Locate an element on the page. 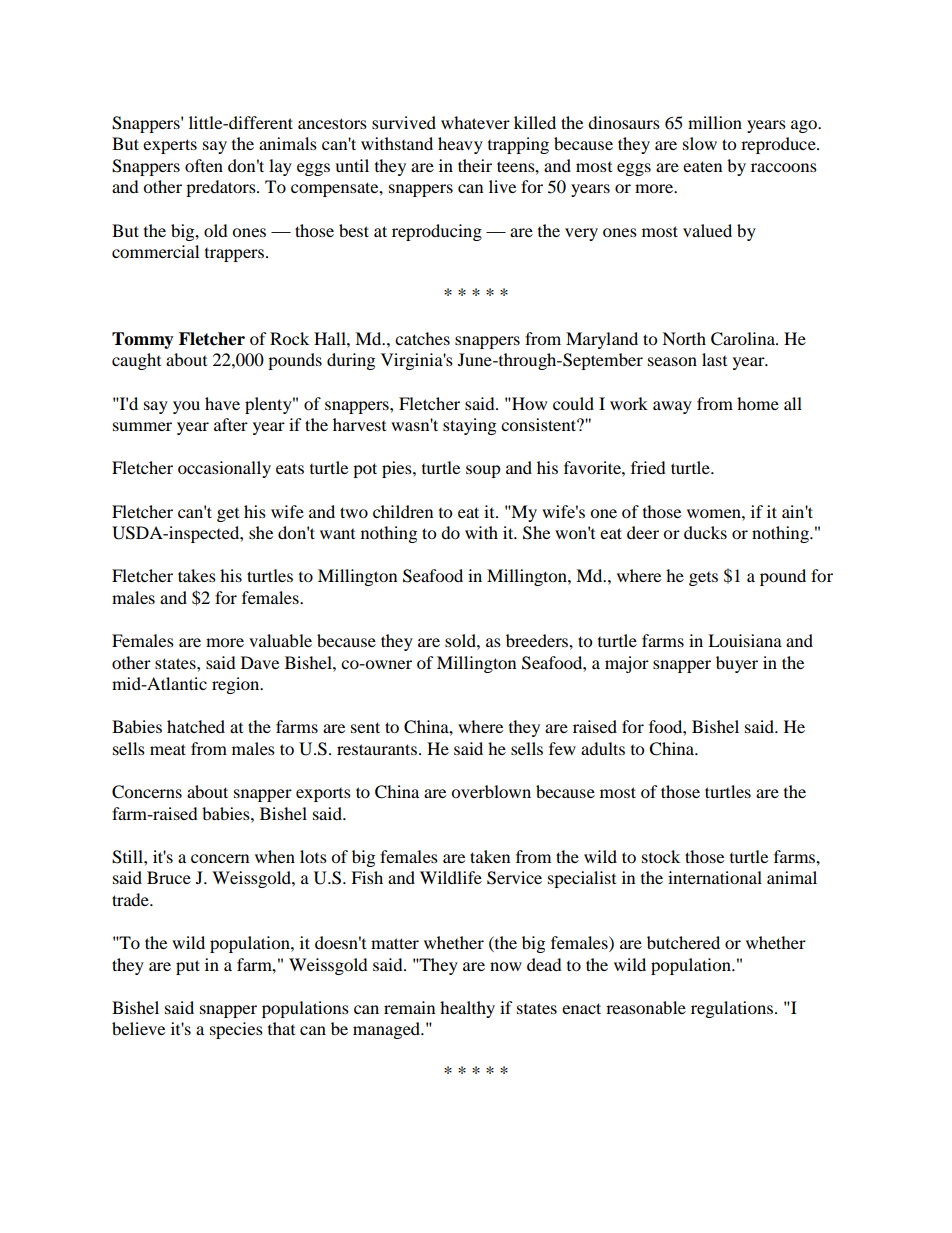 The width and height of the image is (952, 1233). heavy is located at coordinates (460, 145).
